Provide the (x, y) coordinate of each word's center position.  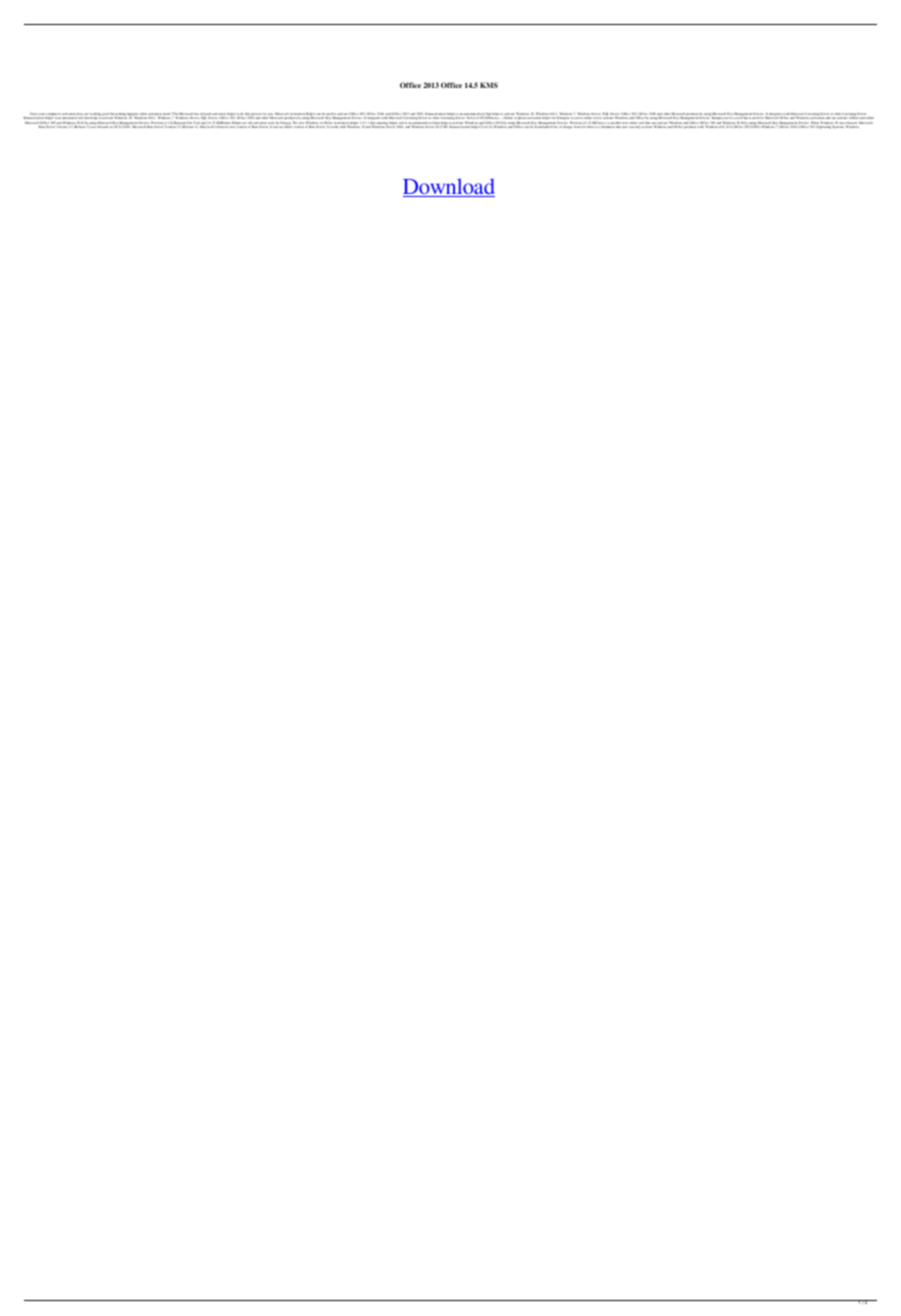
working (96, 116)
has (196, 115)
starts (167, 115)
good (105, 116)
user (625, 127)
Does (33, 115)
